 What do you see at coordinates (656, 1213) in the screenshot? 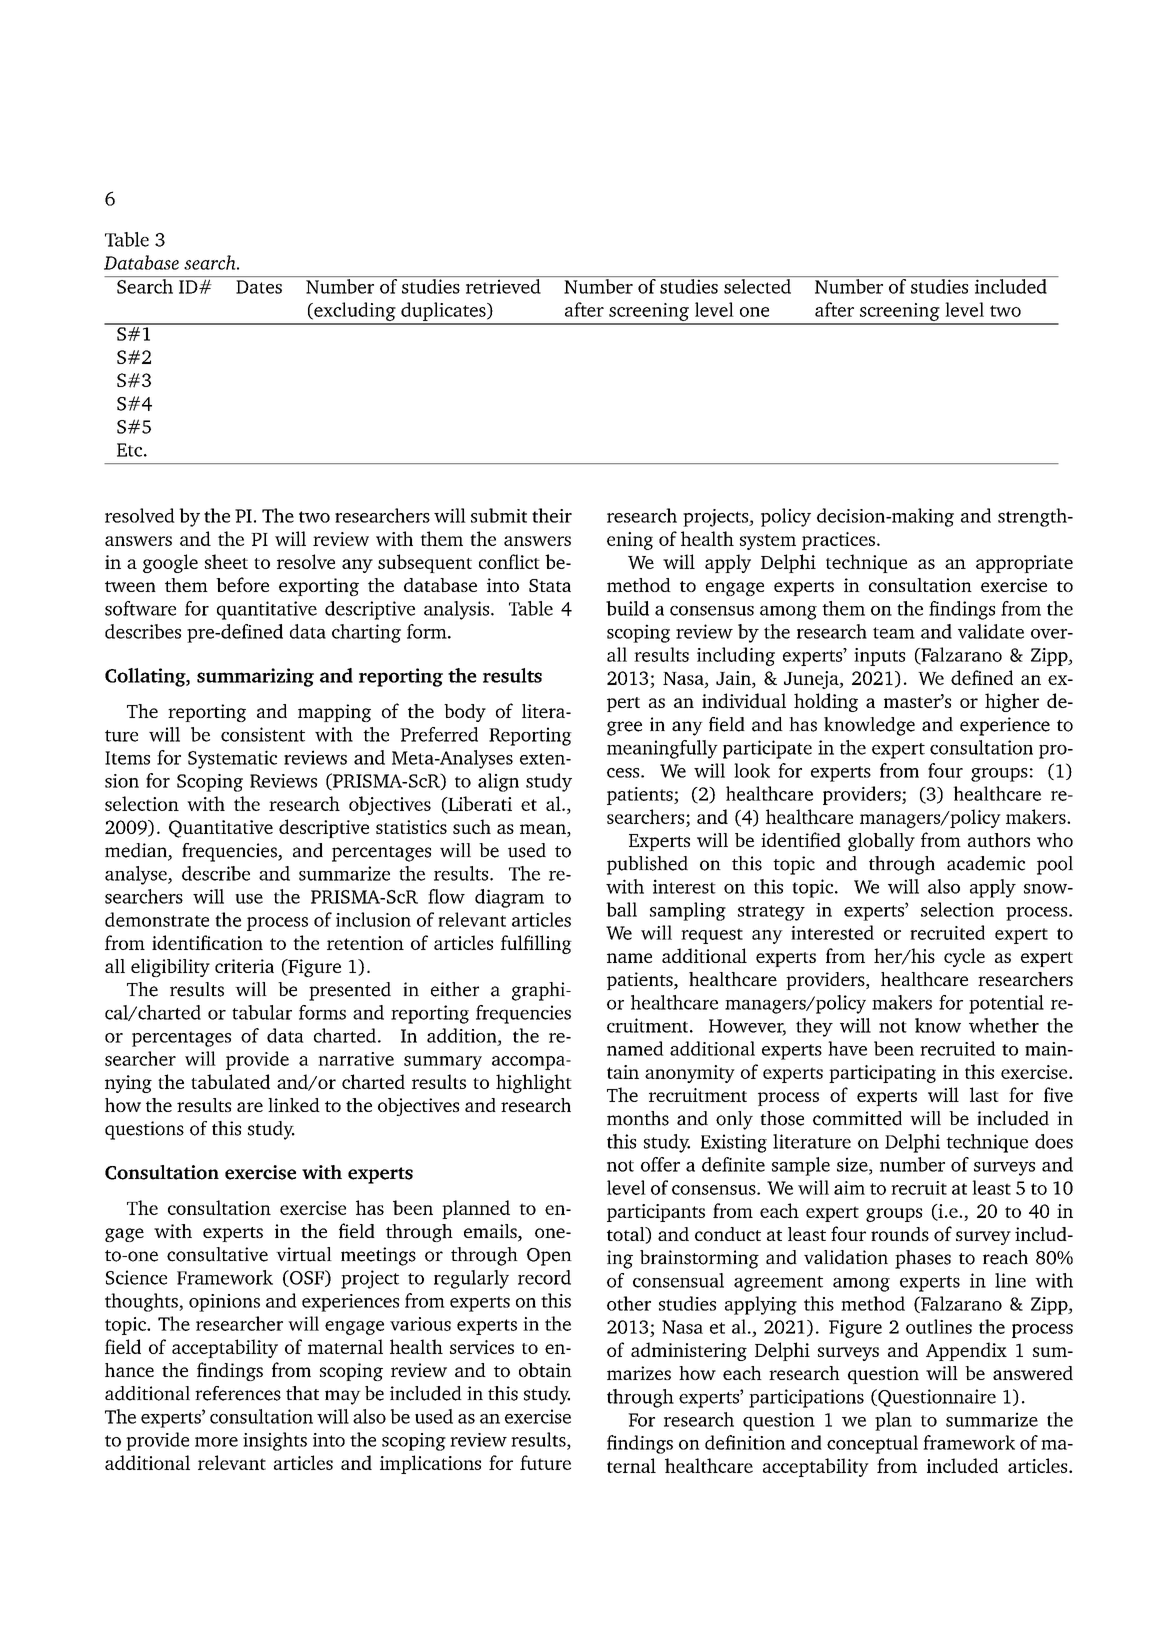
I see `participants` at bounding box center [656, 1213].
